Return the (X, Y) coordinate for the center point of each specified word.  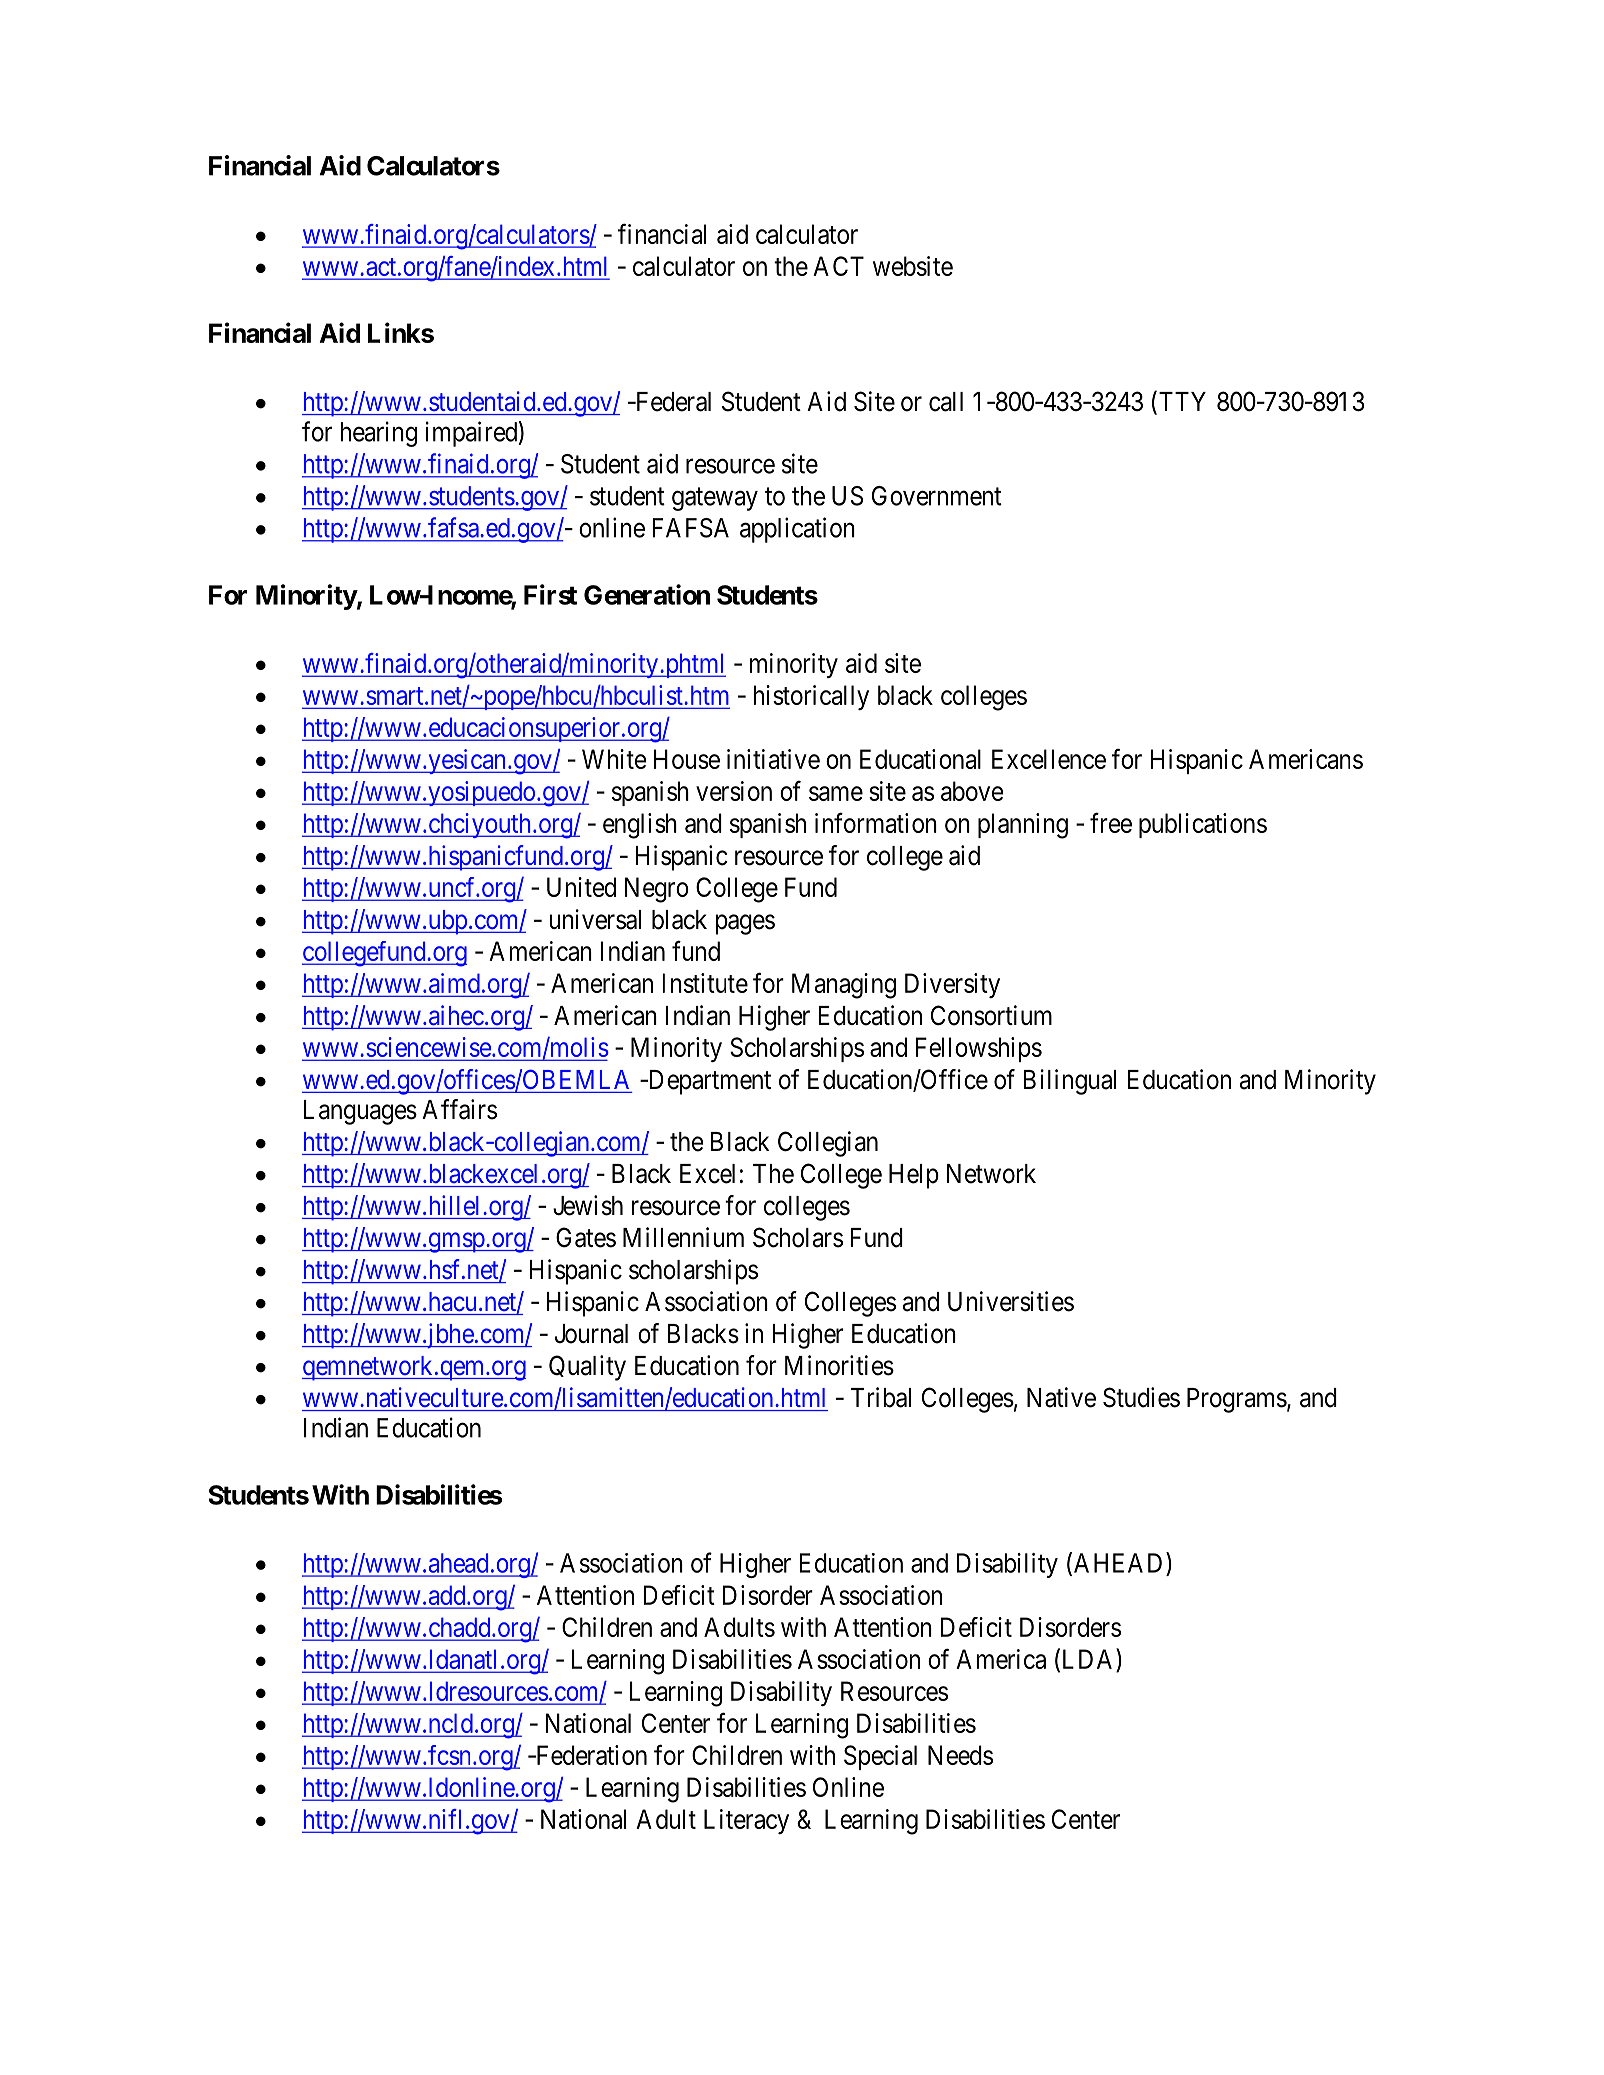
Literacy (746, 1821)
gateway (715, 499)
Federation (590, 1755)
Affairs (459, 1109)
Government (937, 496)
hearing (378, 434)
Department (708, 1082)
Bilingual (1069, 1082)
